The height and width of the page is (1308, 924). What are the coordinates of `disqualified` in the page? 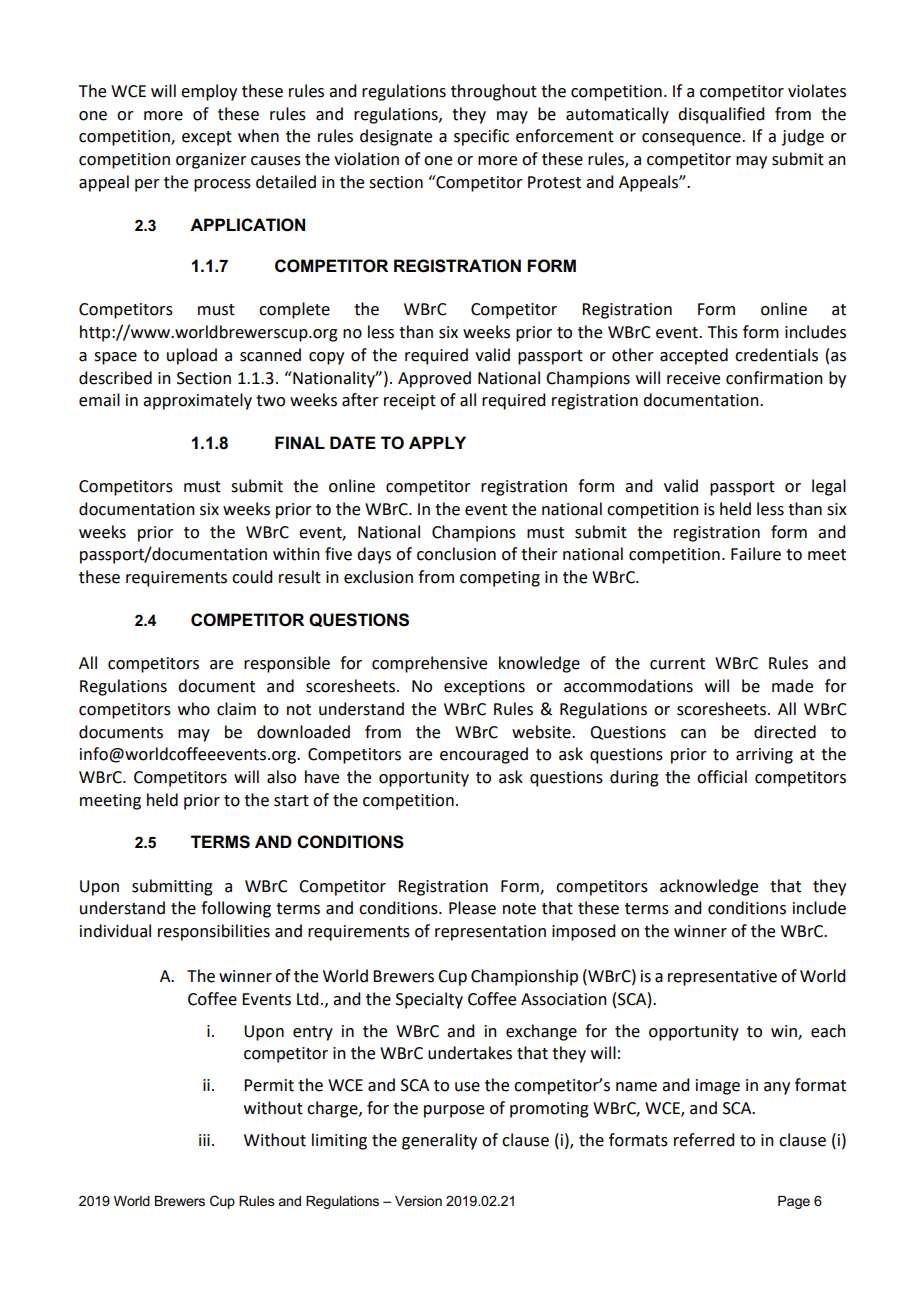 It's located at (721, 115).
